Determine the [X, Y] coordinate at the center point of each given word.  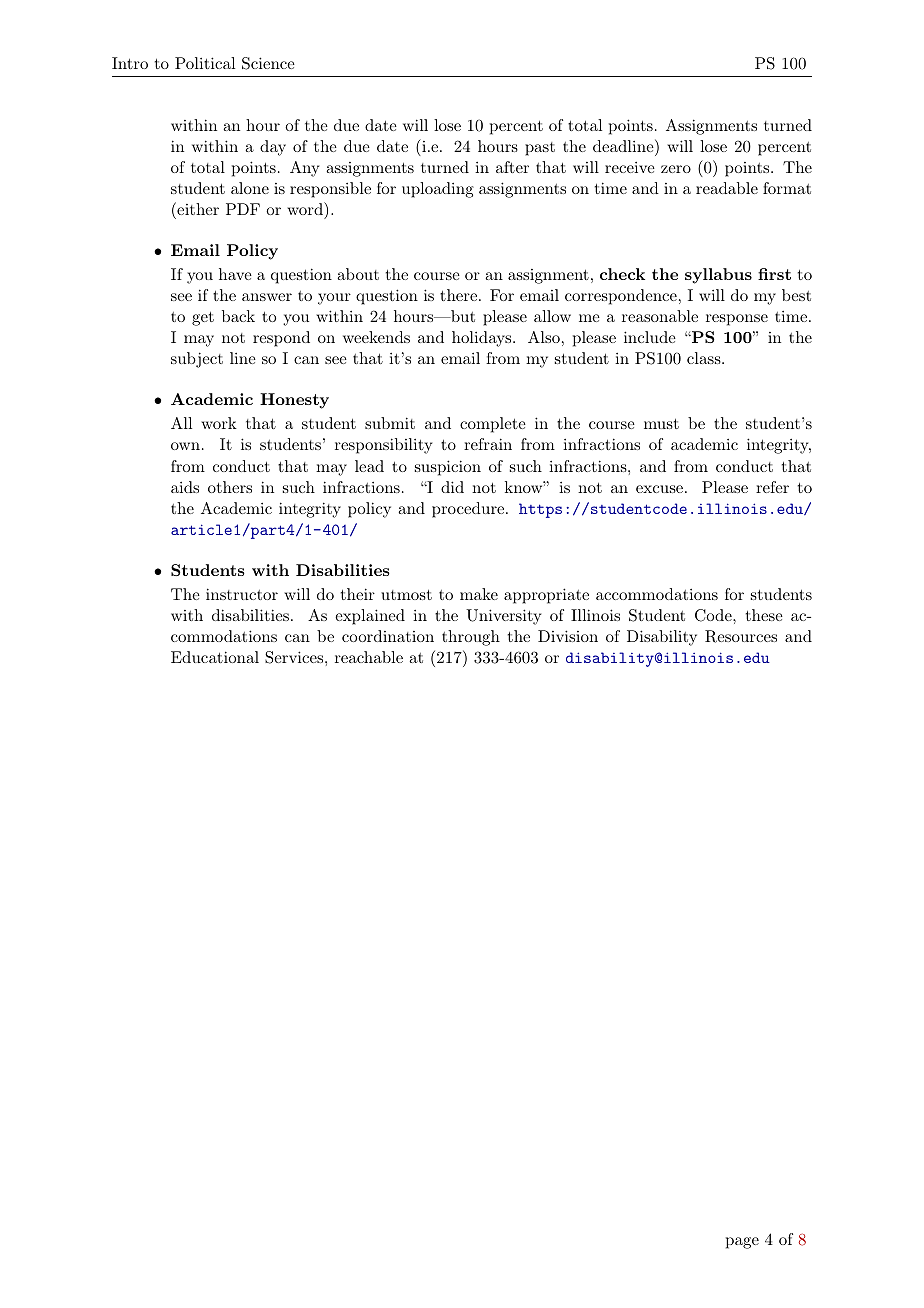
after [512, 167]
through [471, 638]
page [742, 1243]
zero [676, 169]
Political [205, 63]
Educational [215, 657]
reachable [369, 657]
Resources [741, 636]
